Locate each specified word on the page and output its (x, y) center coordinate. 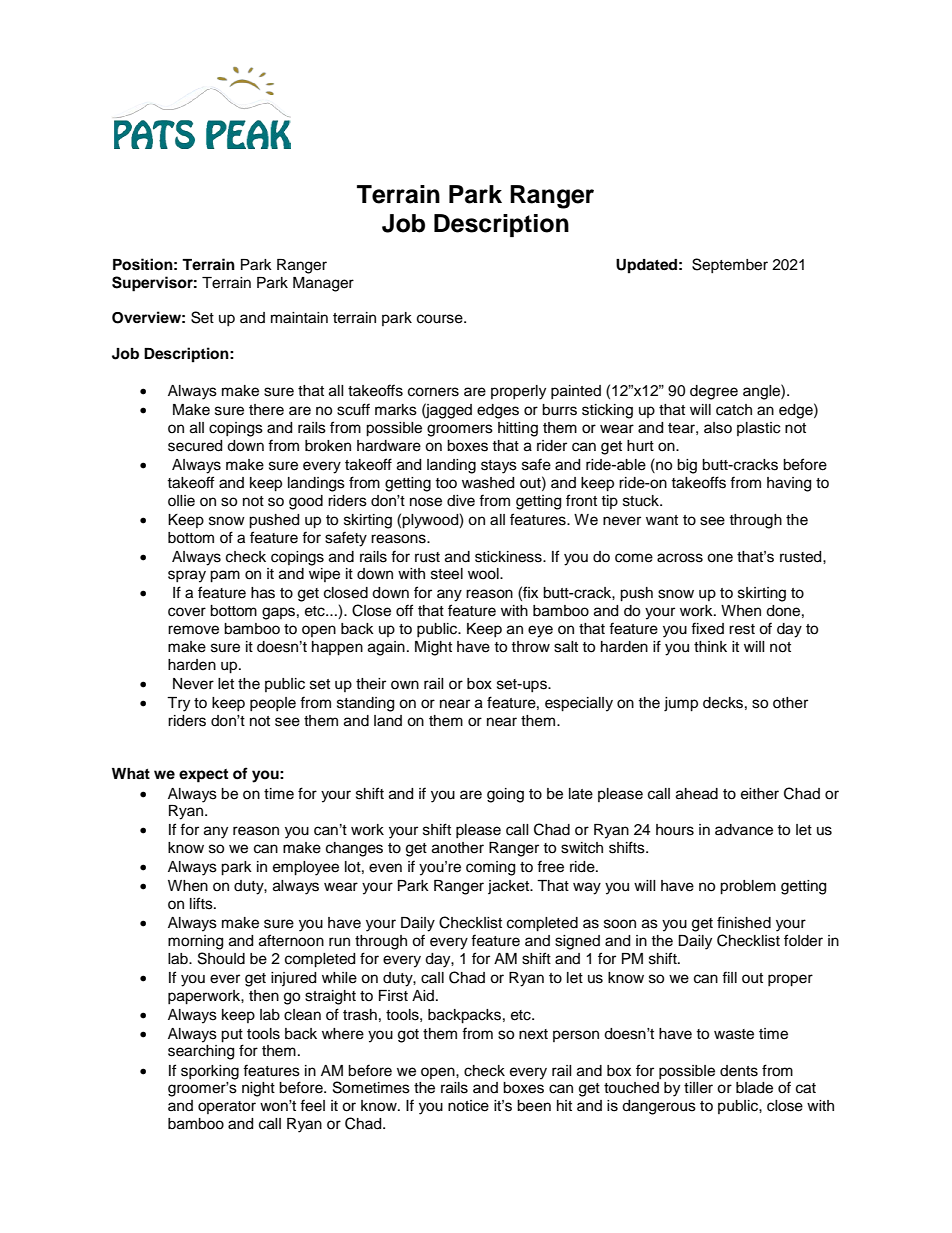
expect (203, 776)
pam (225, 576)
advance (744, 830)
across (680, 558)
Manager (323, 284)
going (505, 795)
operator (227, 1107)
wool (484, 574)
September (730, 265)
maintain (299, 318)
